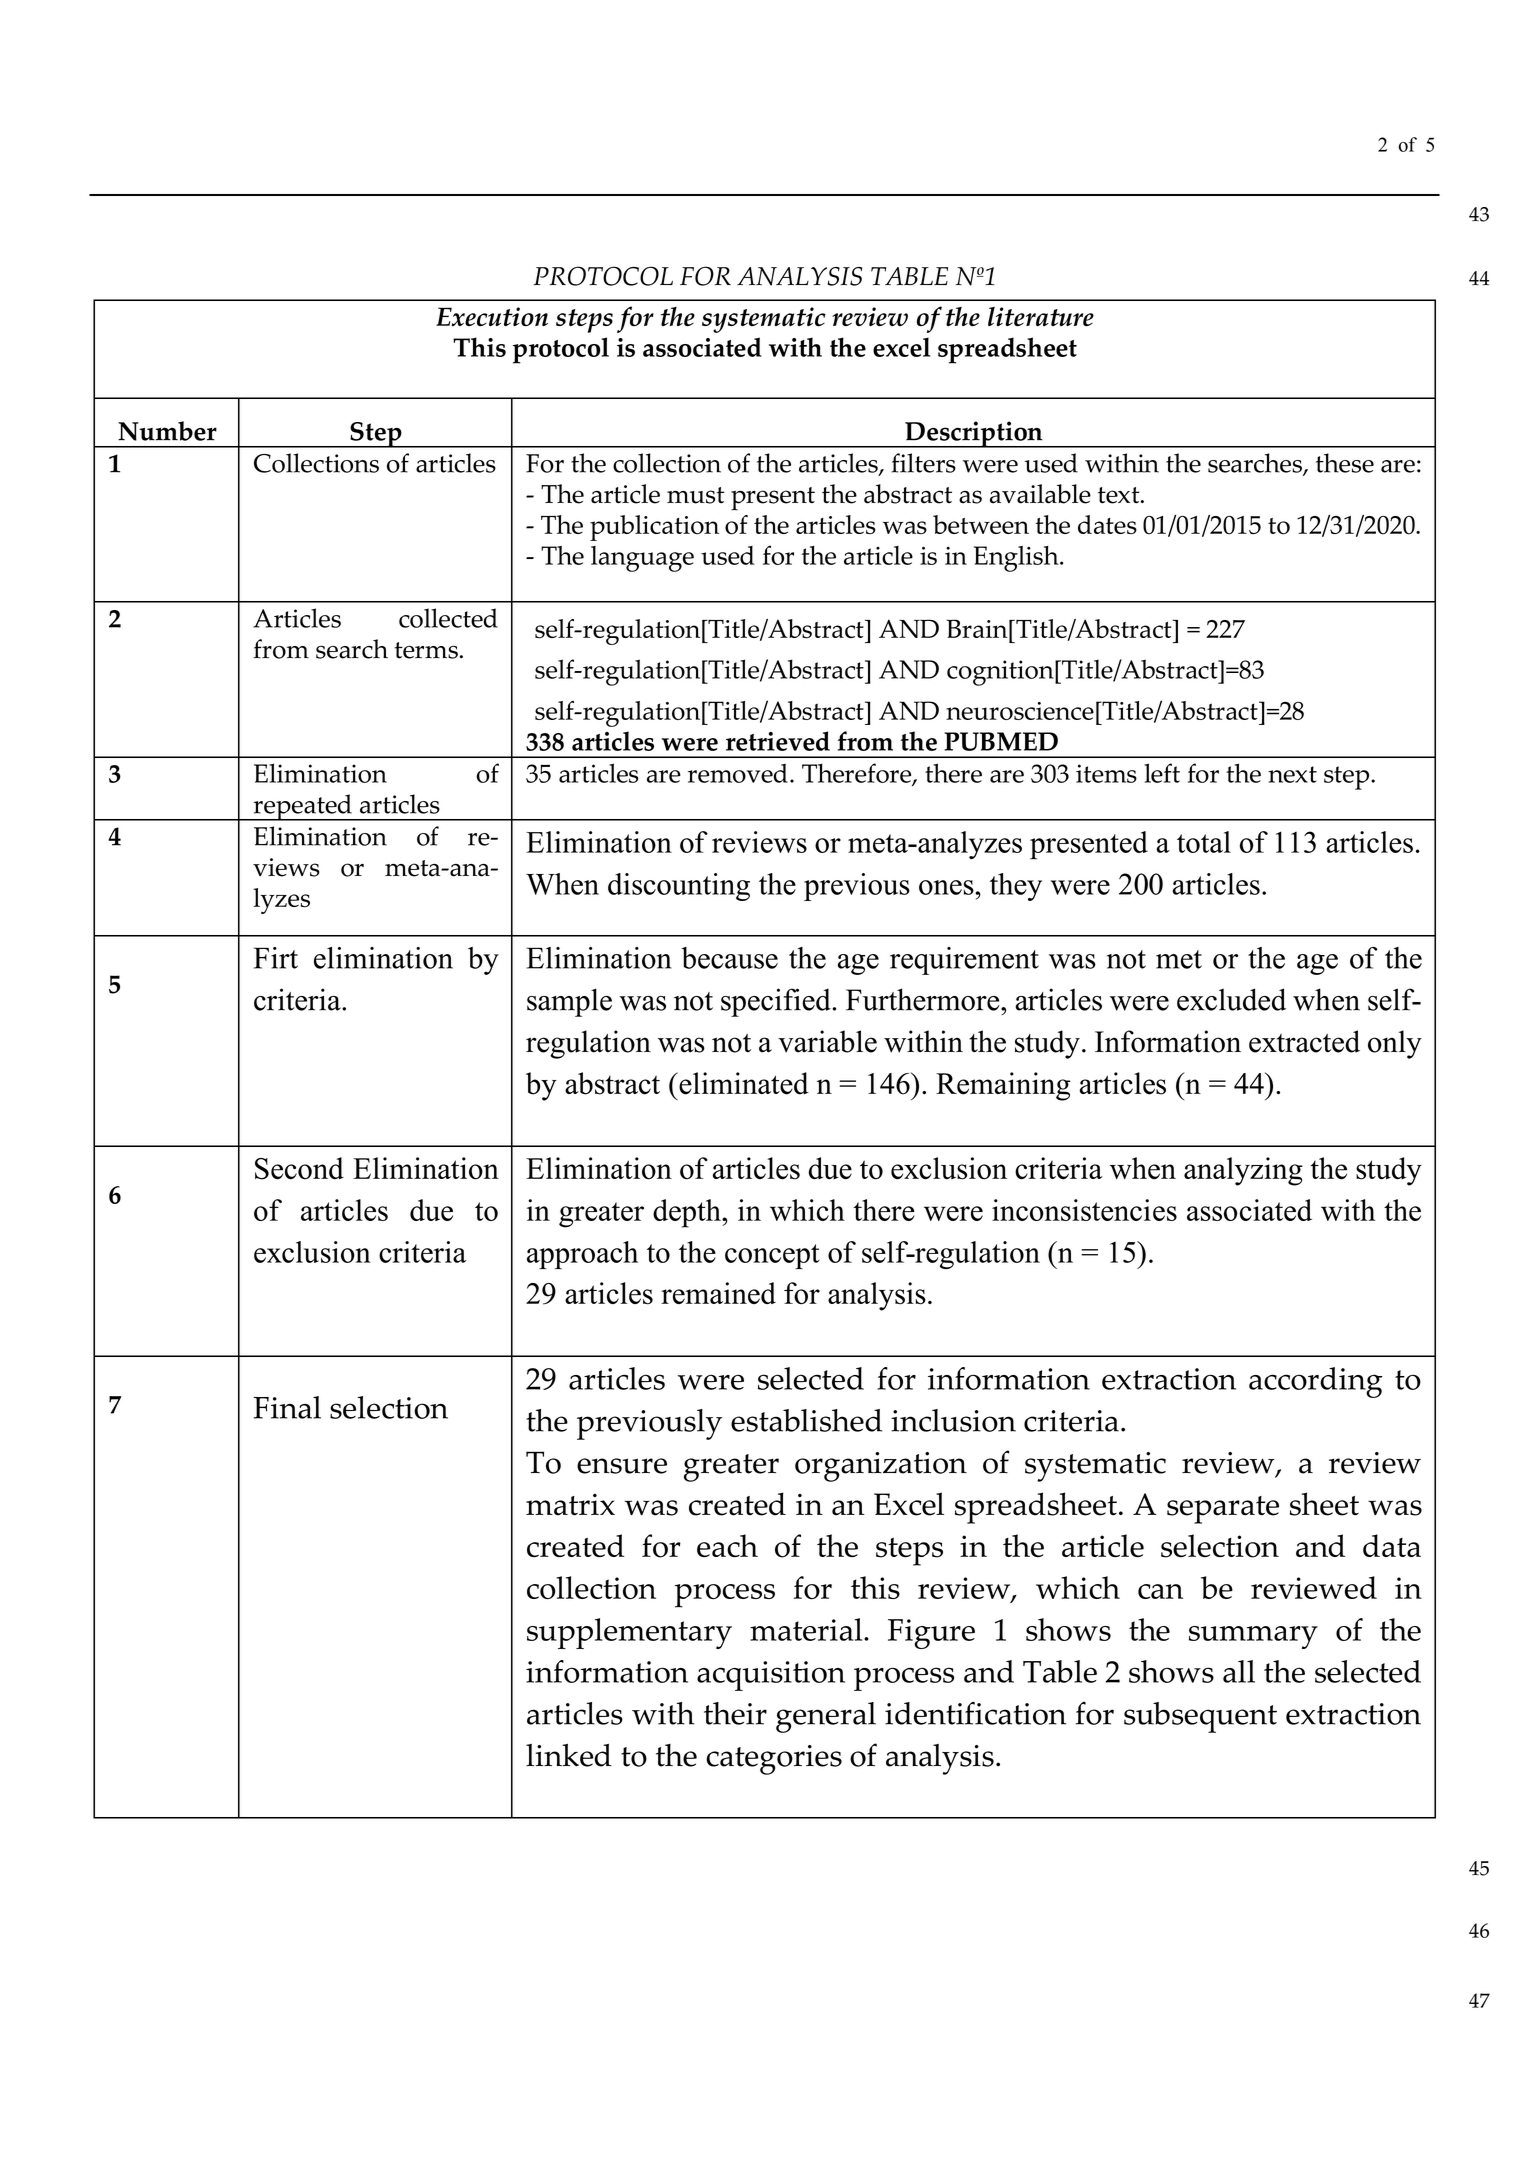  What do you see at coordinates (778, 741) in the image?
I see `retrieved` at bounding box center [778, 741].
